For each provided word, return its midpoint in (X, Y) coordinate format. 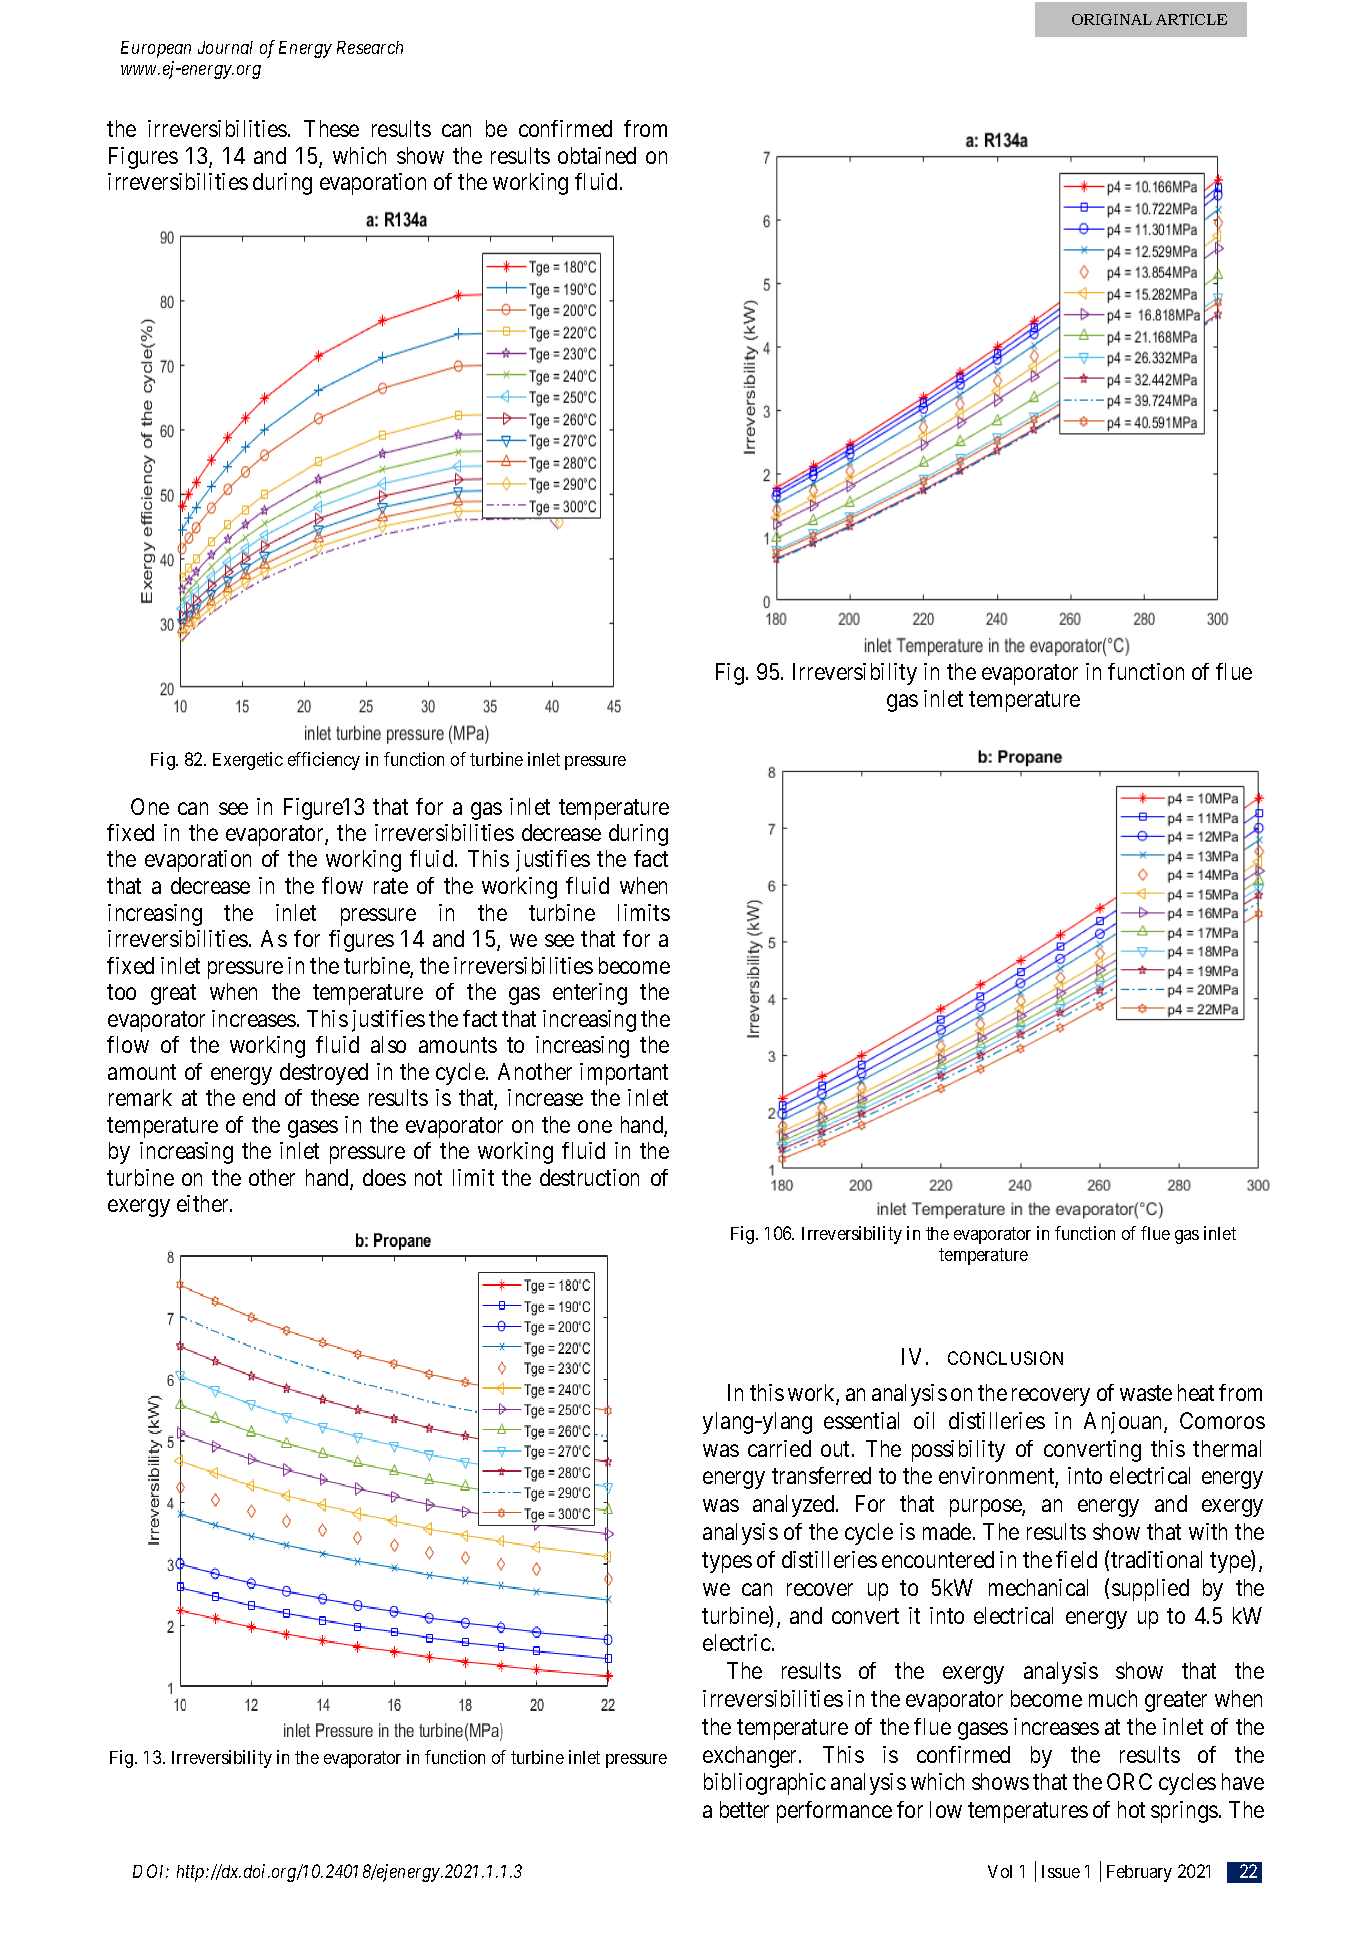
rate (391, 886)
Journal (225, 47)
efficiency (324, 761)
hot (1131, 1809)
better (744, 1809)
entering (590, 994)
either (204, 1203)
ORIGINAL (1112, 19)
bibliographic (765, 1784)
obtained (597, 155)
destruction (589, 1177)
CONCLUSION (1005, 1358)
